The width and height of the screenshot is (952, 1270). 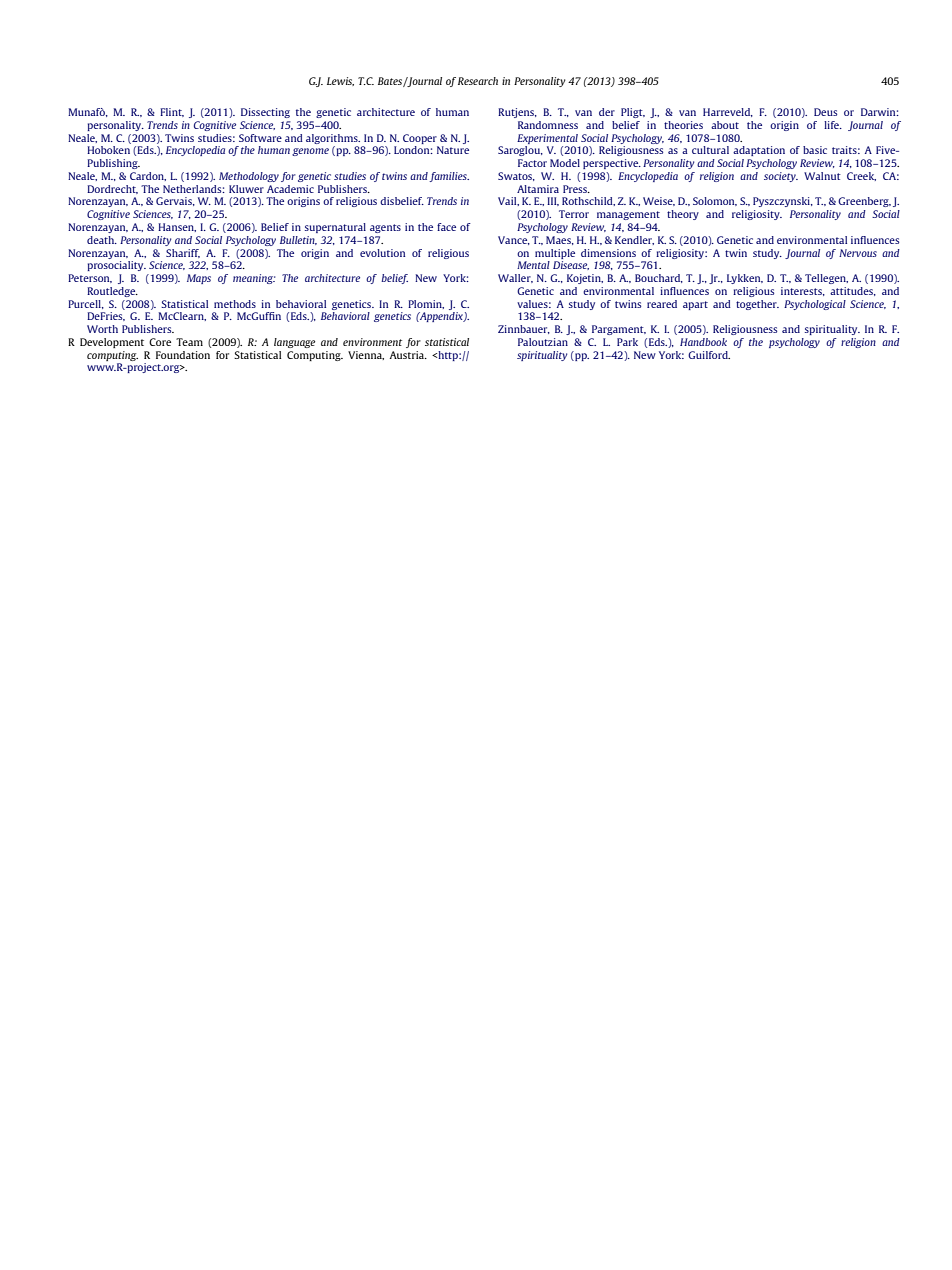 What do you see at coordinates (781, 177) in the screenshot?
I see `society` at bounding box center [781, 177].
